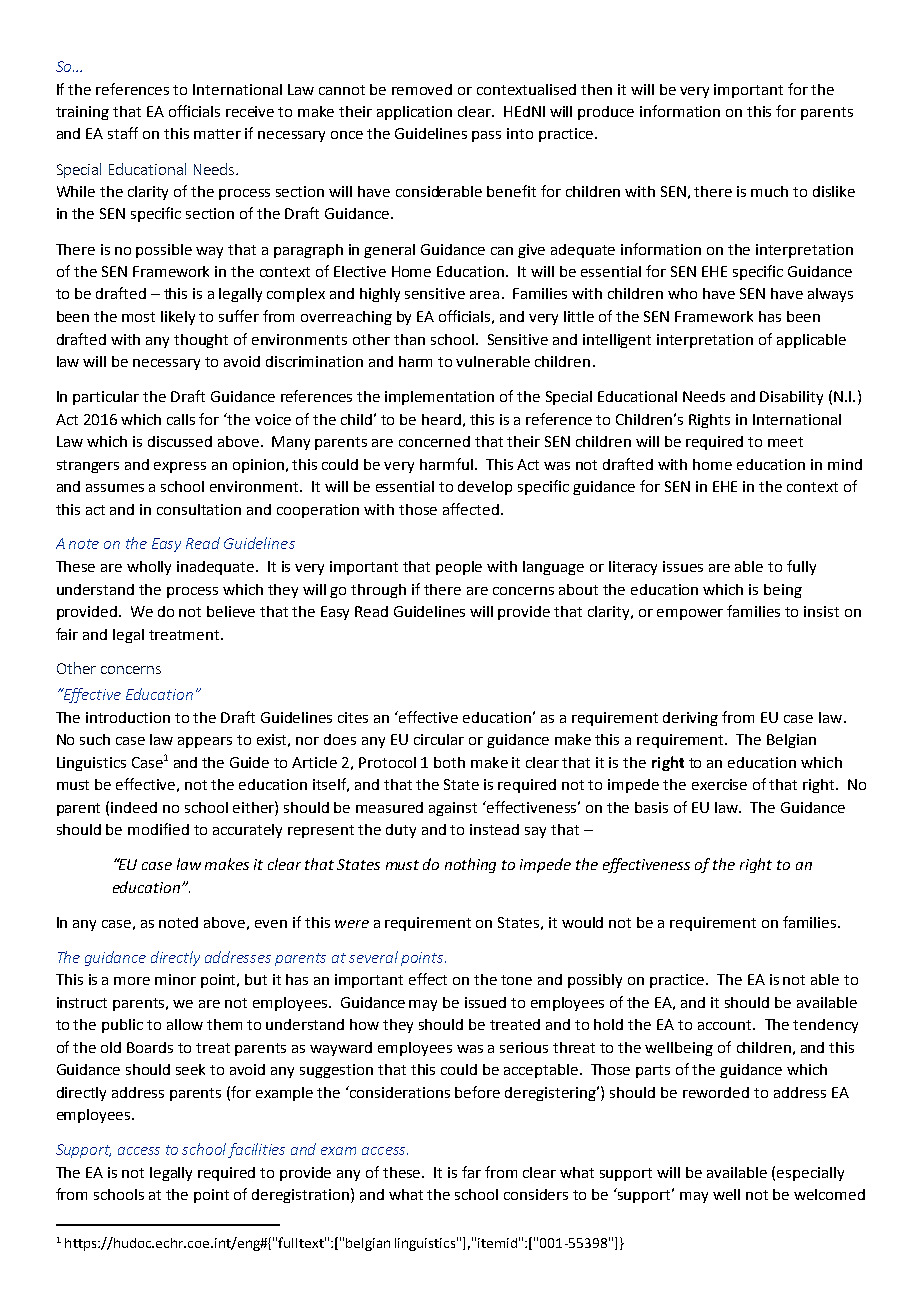 Image resolution: width=924 pixels, height=1308 pixels. I want to click on facilities, so click(256, 1150).
